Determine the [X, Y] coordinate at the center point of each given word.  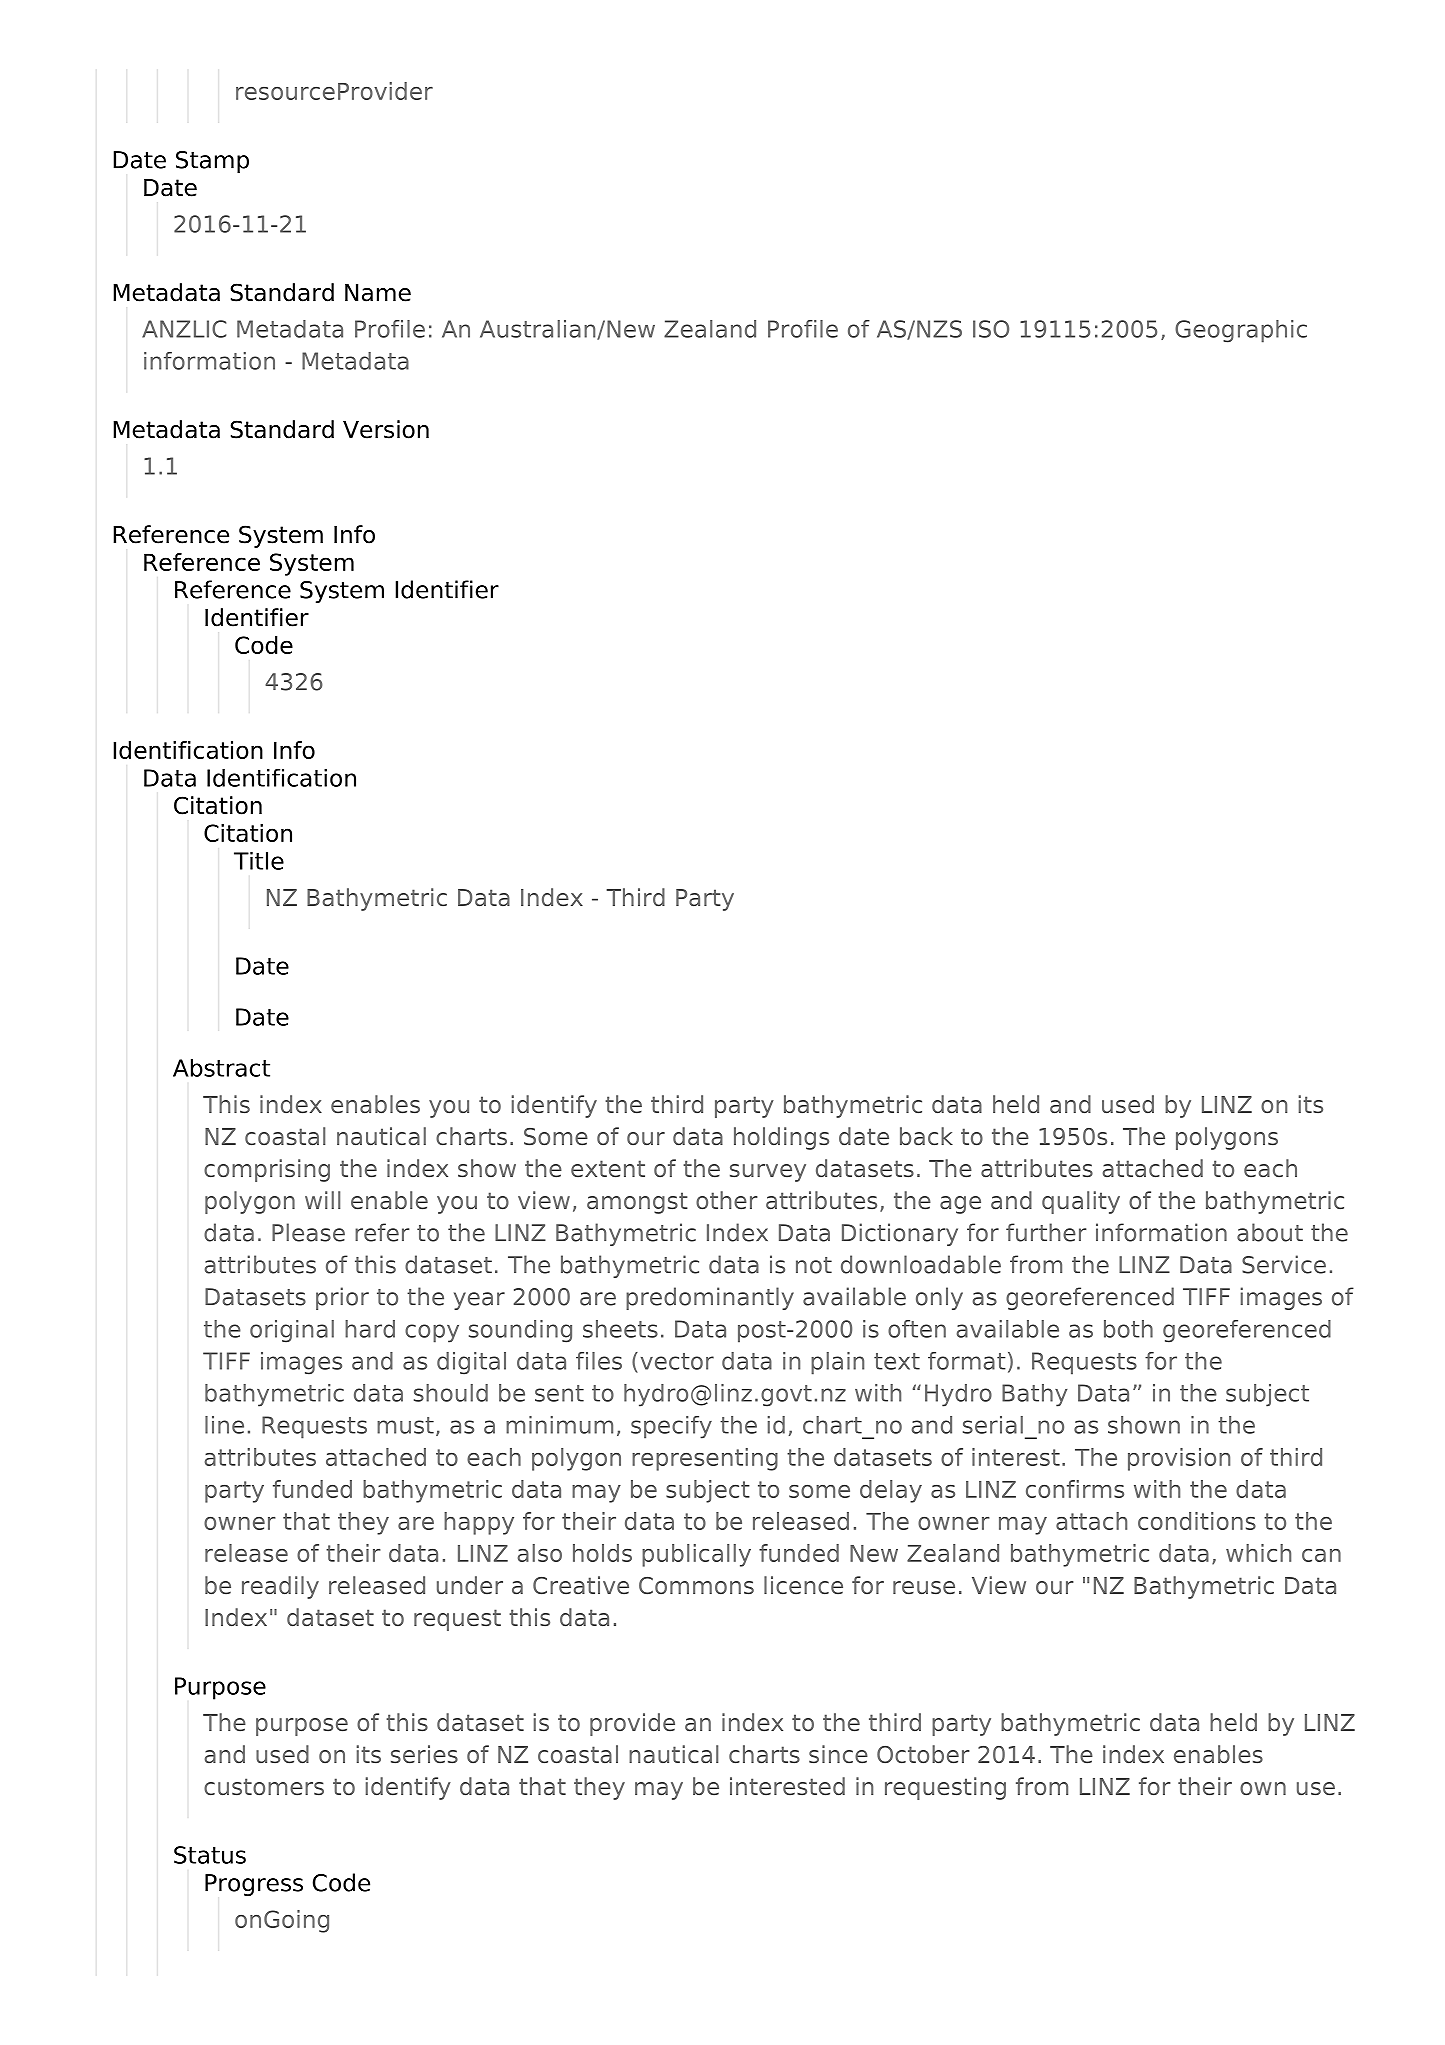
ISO [991, 329]
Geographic [1241, 331]
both [1128, 1329]
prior [342, 1298]
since [838, 1754]
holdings [781, 1138]
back [926, 1136]
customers [264, 1786]
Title [259, 860]
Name [378, 293]
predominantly [710, 1298]
